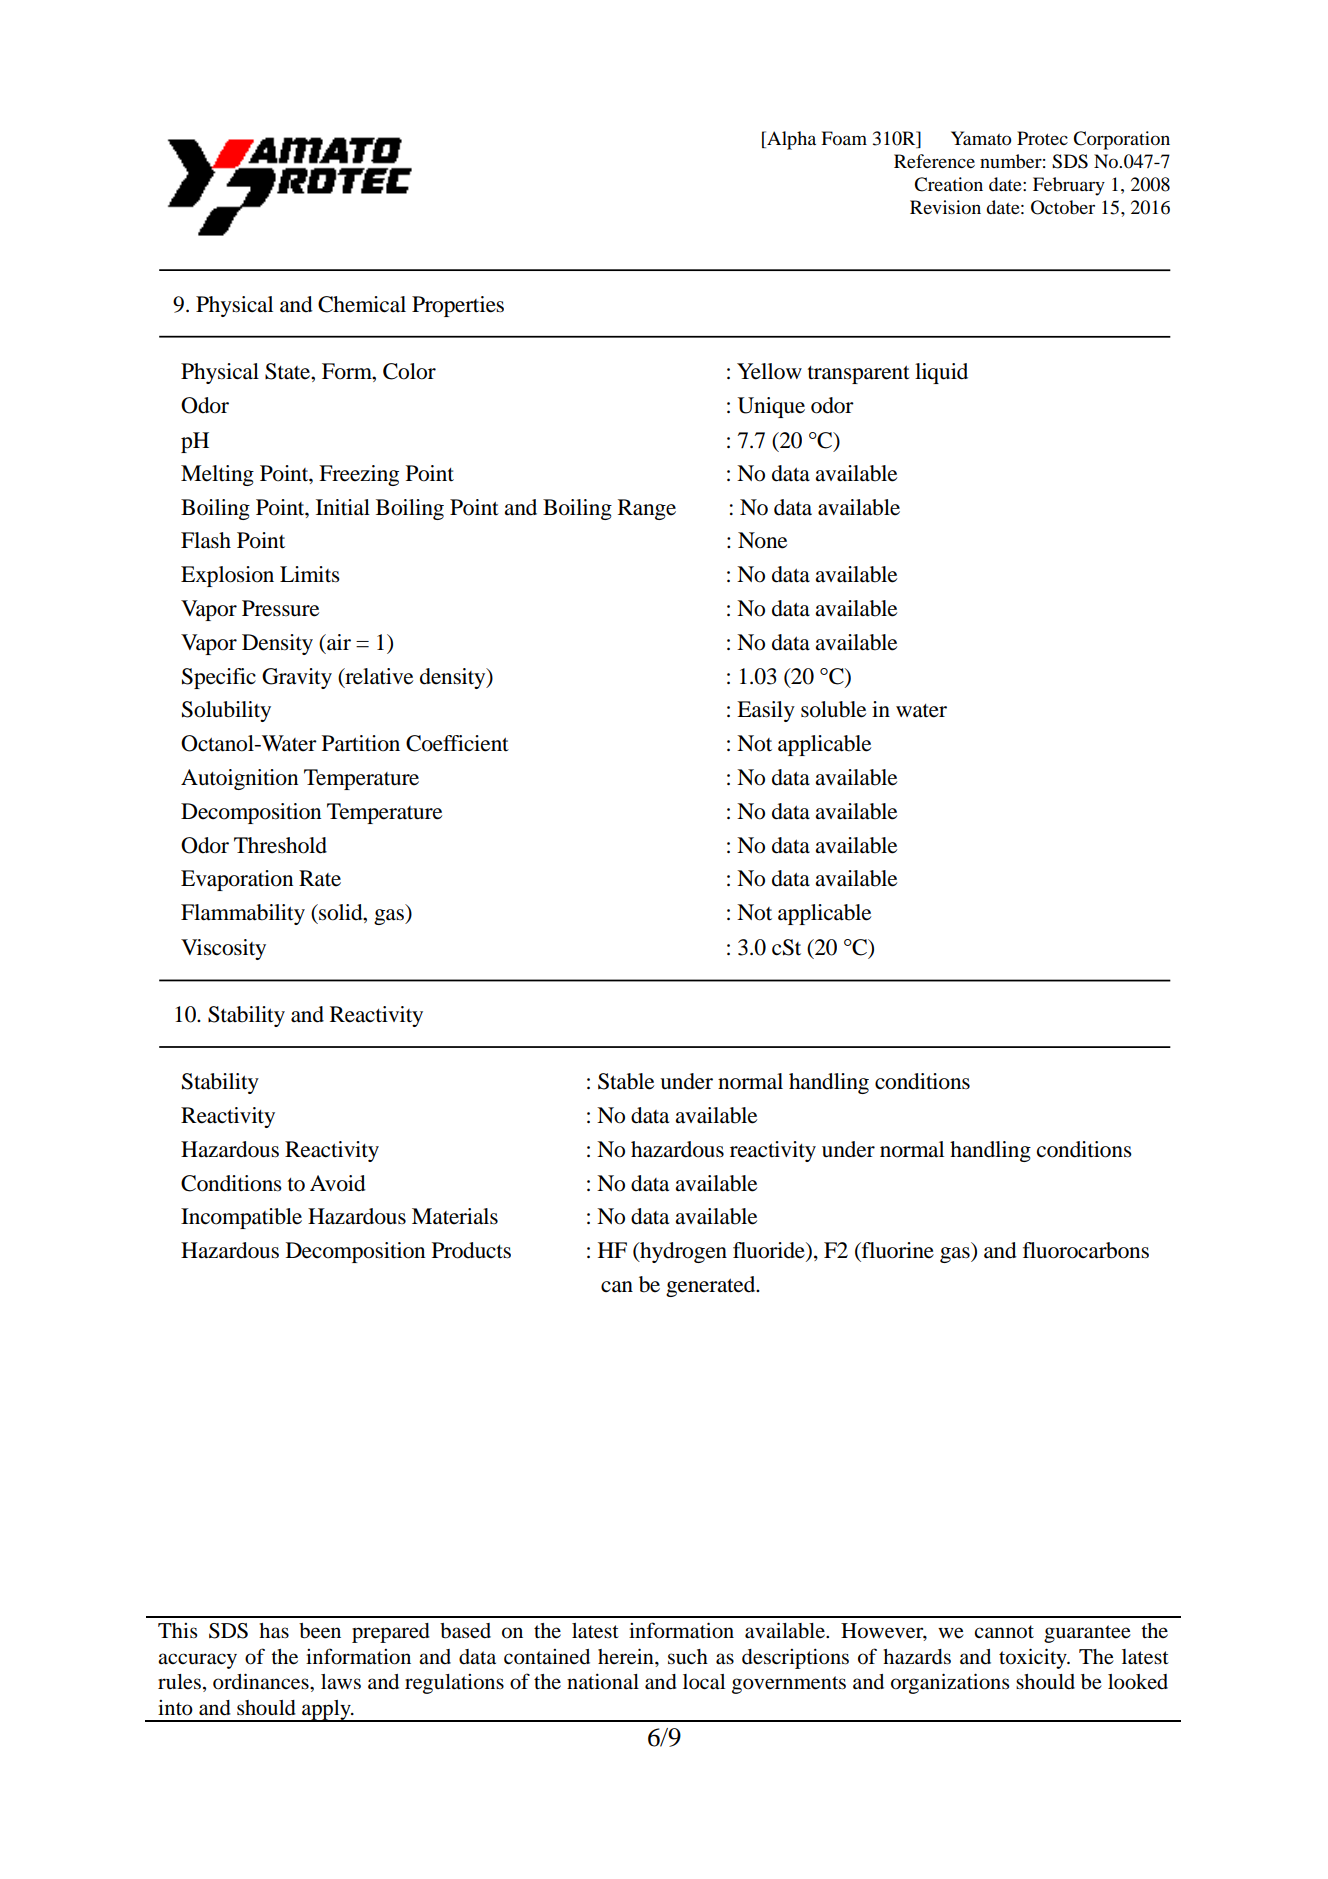 The height and width of the document is (1879, 1328). Describe the element at coordinates (1069, 186) in the document. I see `February` at that location.
